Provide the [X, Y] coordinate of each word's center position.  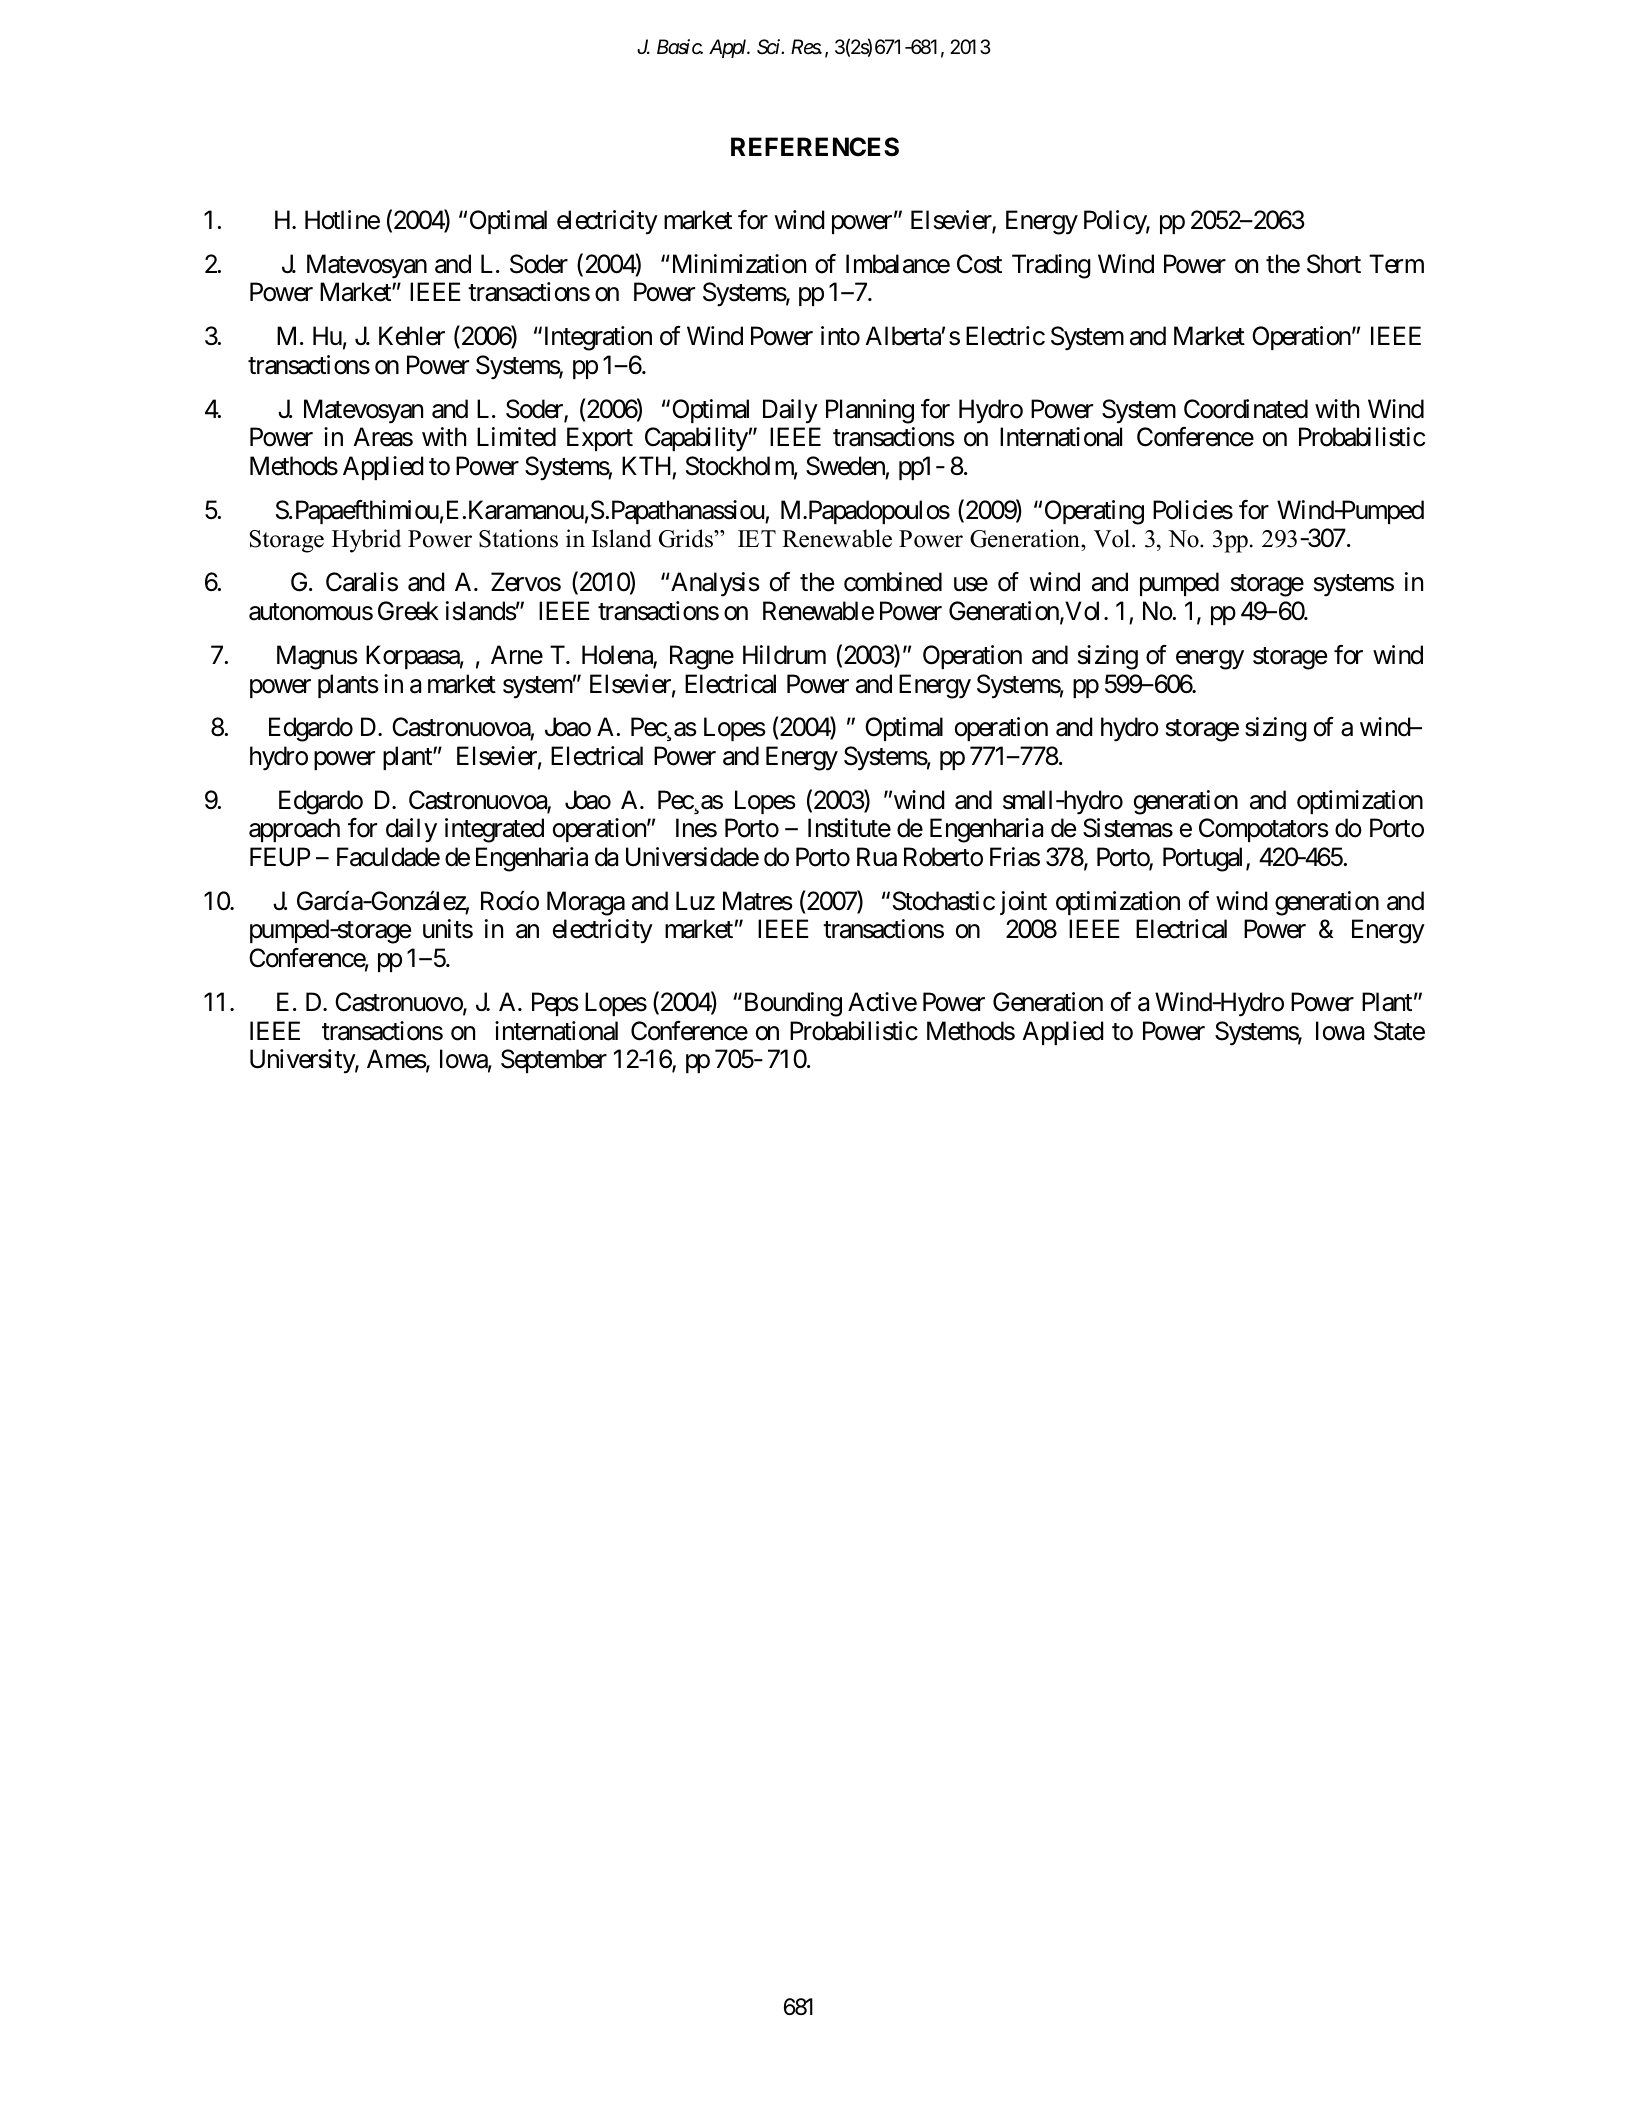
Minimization [737, 264]
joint [1023, 903]
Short [1334, 264]
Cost [979, 264]
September [554, 1061]
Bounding [791, 1004]
